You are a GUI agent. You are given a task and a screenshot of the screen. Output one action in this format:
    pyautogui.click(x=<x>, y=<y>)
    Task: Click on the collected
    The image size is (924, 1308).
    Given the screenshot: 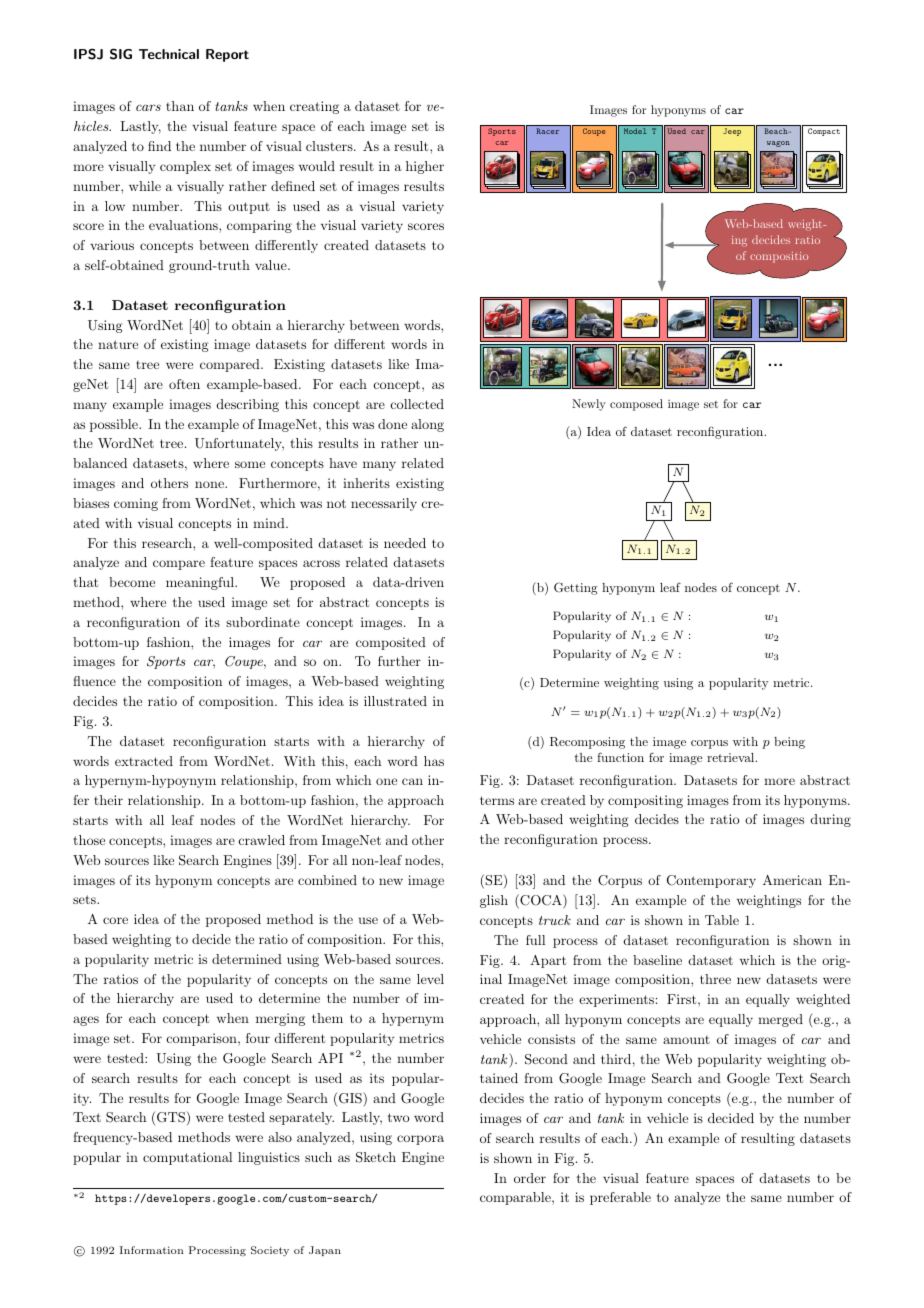 What is the action you would take?
    pyautogui.click(x=417, y=404)
